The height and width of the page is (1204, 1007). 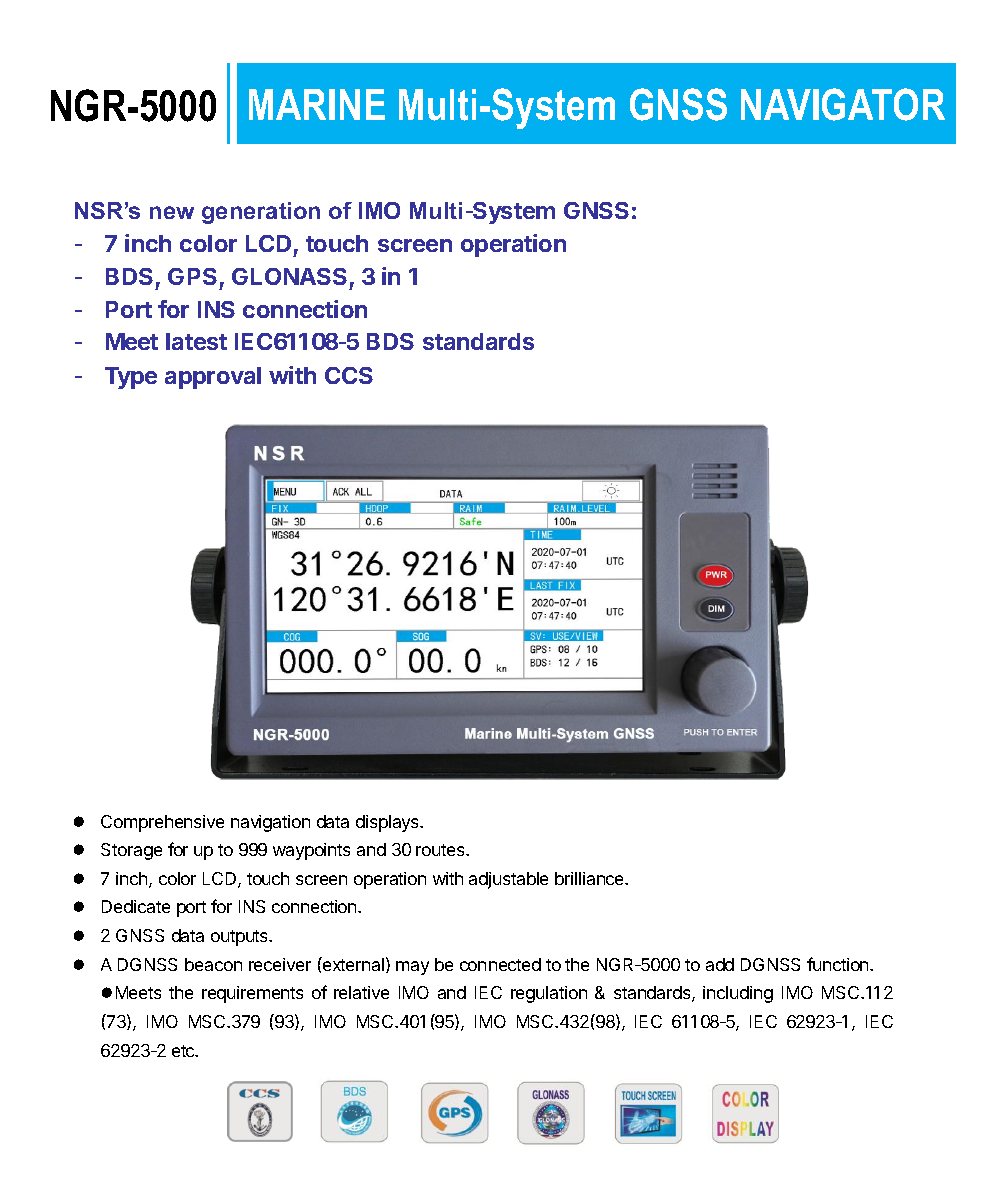 What do you see at coordinates (738, 994) in the page?
I see `including` at bounding box center [738, 994].
